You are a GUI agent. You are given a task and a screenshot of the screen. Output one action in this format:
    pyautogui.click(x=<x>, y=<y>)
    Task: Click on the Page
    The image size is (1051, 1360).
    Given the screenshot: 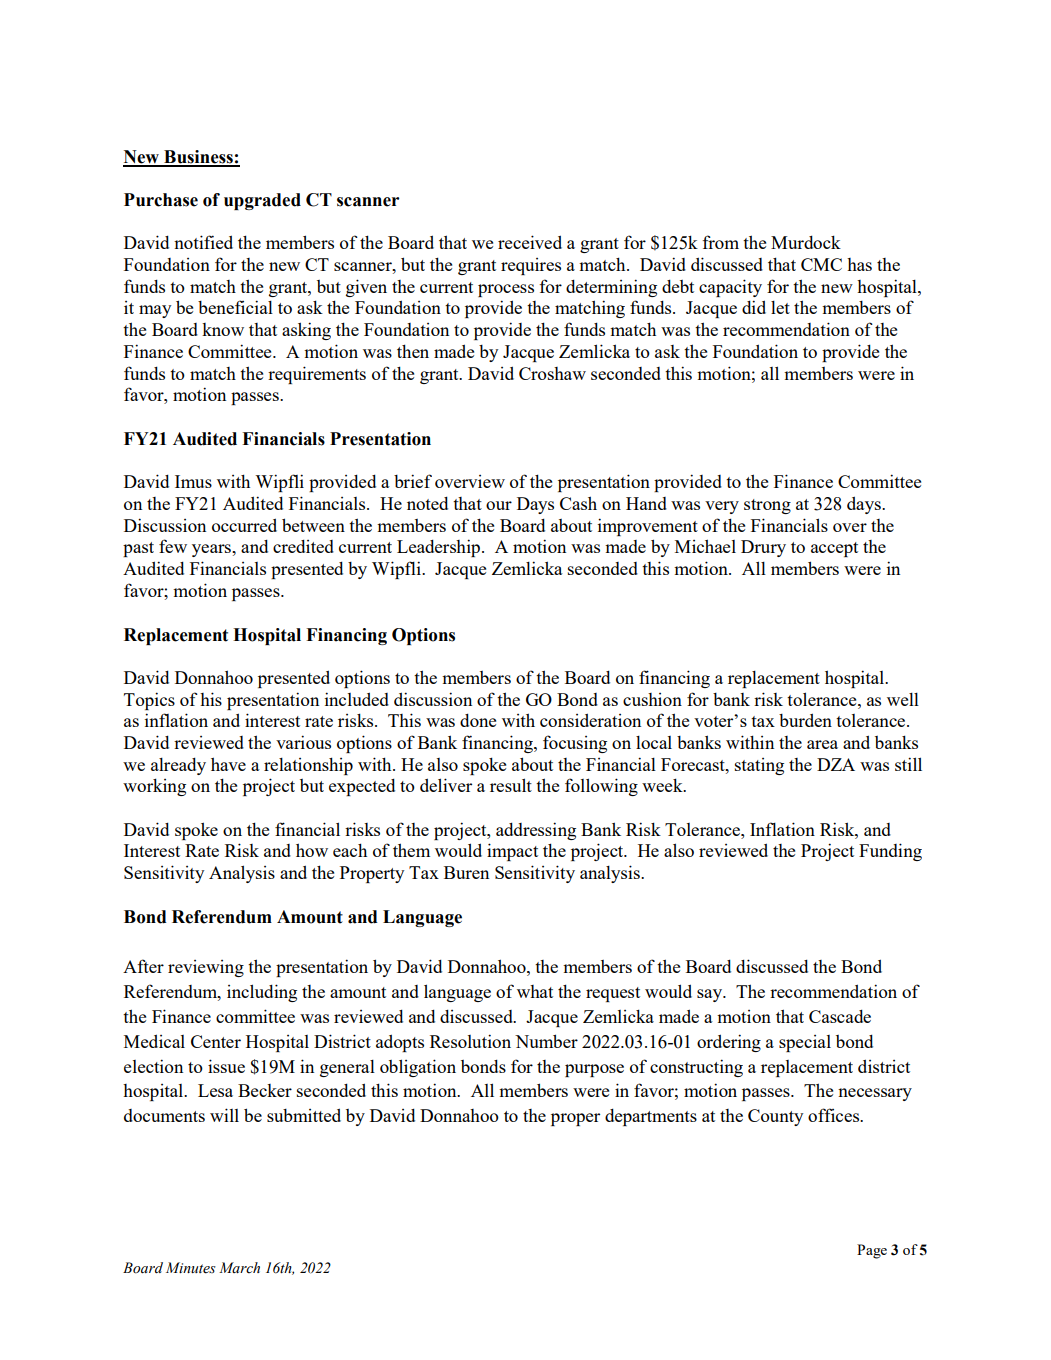 What is the action you would take?
    pyautogui.click(x=872, y=1251)
